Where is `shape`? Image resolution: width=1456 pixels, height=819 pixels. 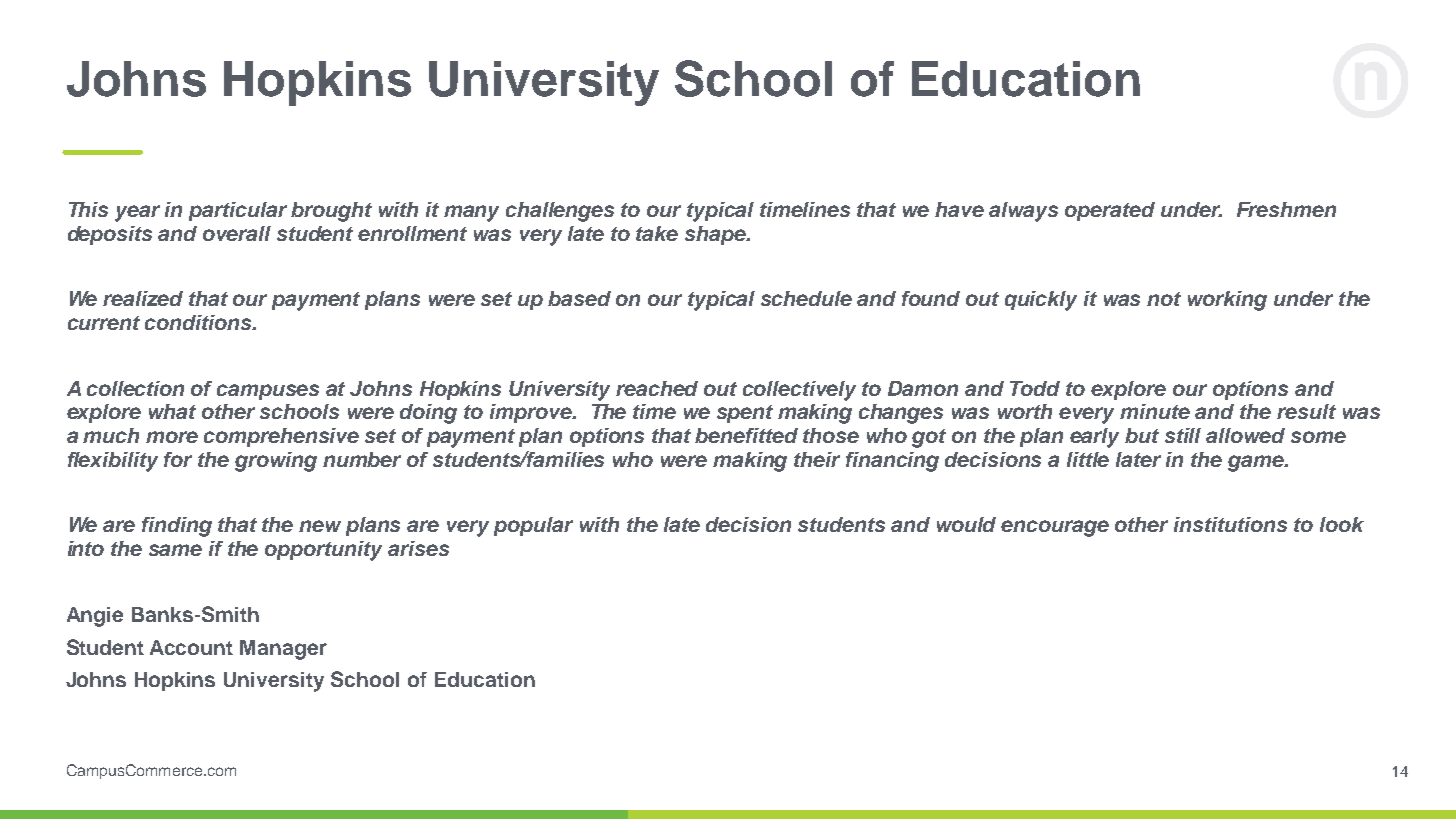 shape is located at coordinates (716, 235).
